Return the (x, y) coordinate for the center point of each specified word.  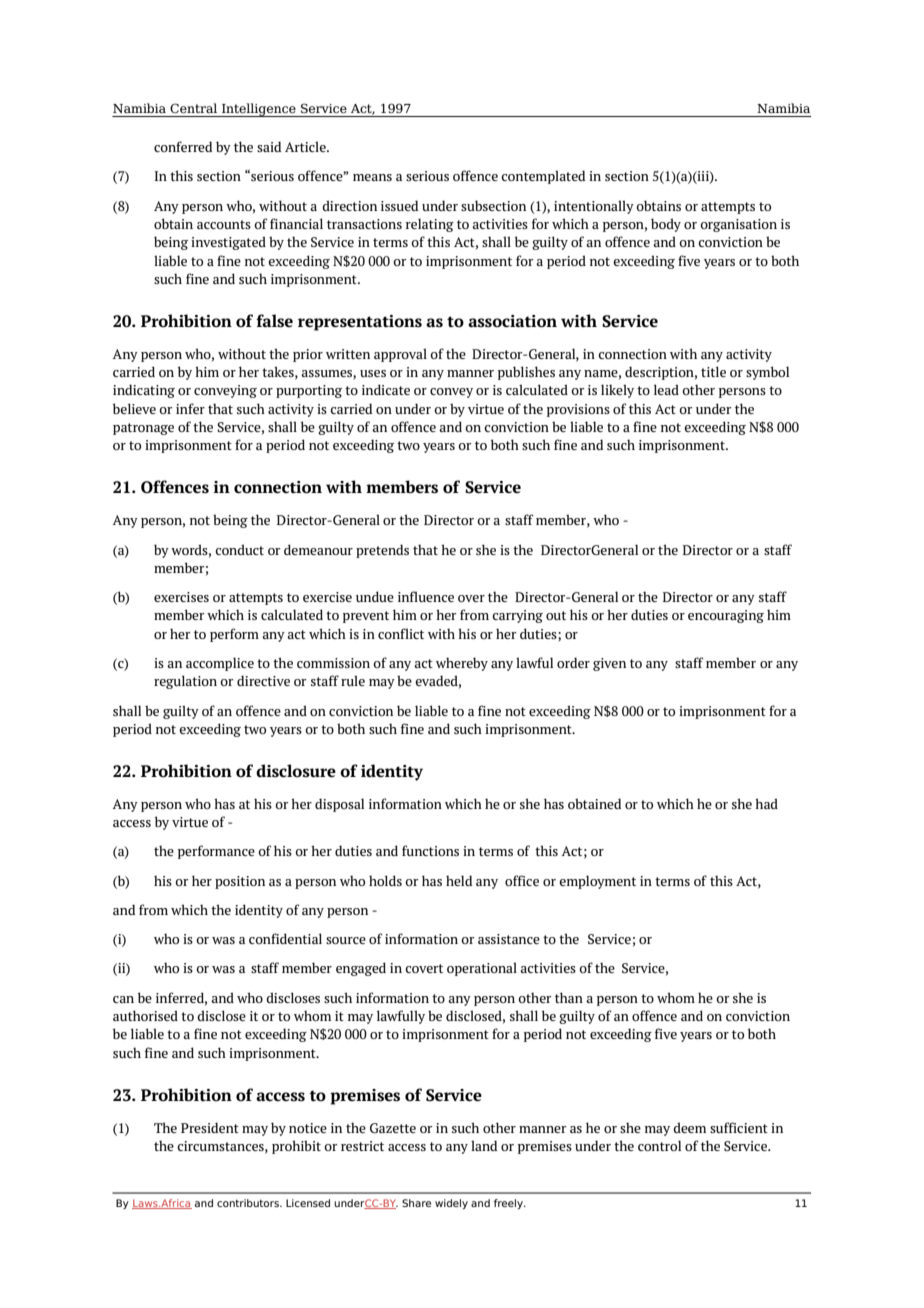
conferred (183, 146)
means (372, 177)
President (210, 1127)
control (659, 1145)
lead (666, 389)
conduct (239, 549)
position (240, 882)
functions (430, 850)
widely (451, 1204)
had (766, 803)
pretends (382, 551)
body (666, 225)
